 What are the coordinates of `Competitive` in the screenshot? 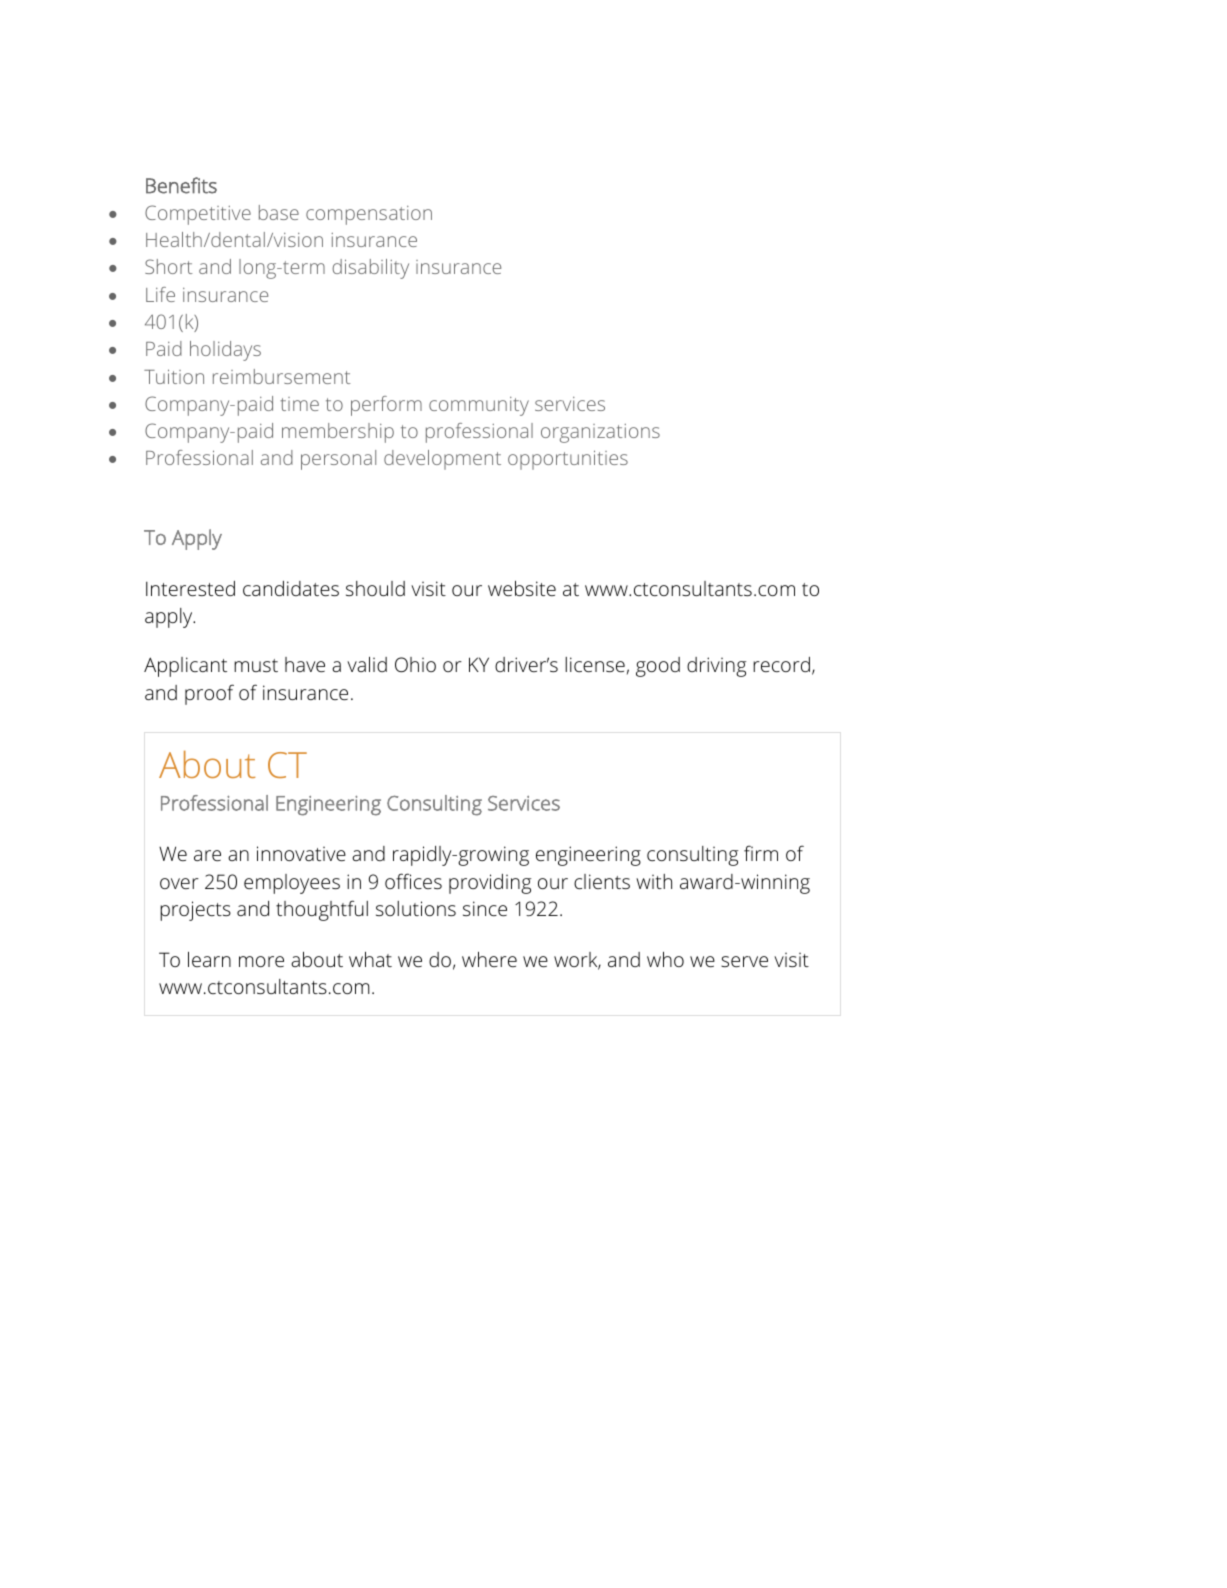 It's located at (198, 215).
